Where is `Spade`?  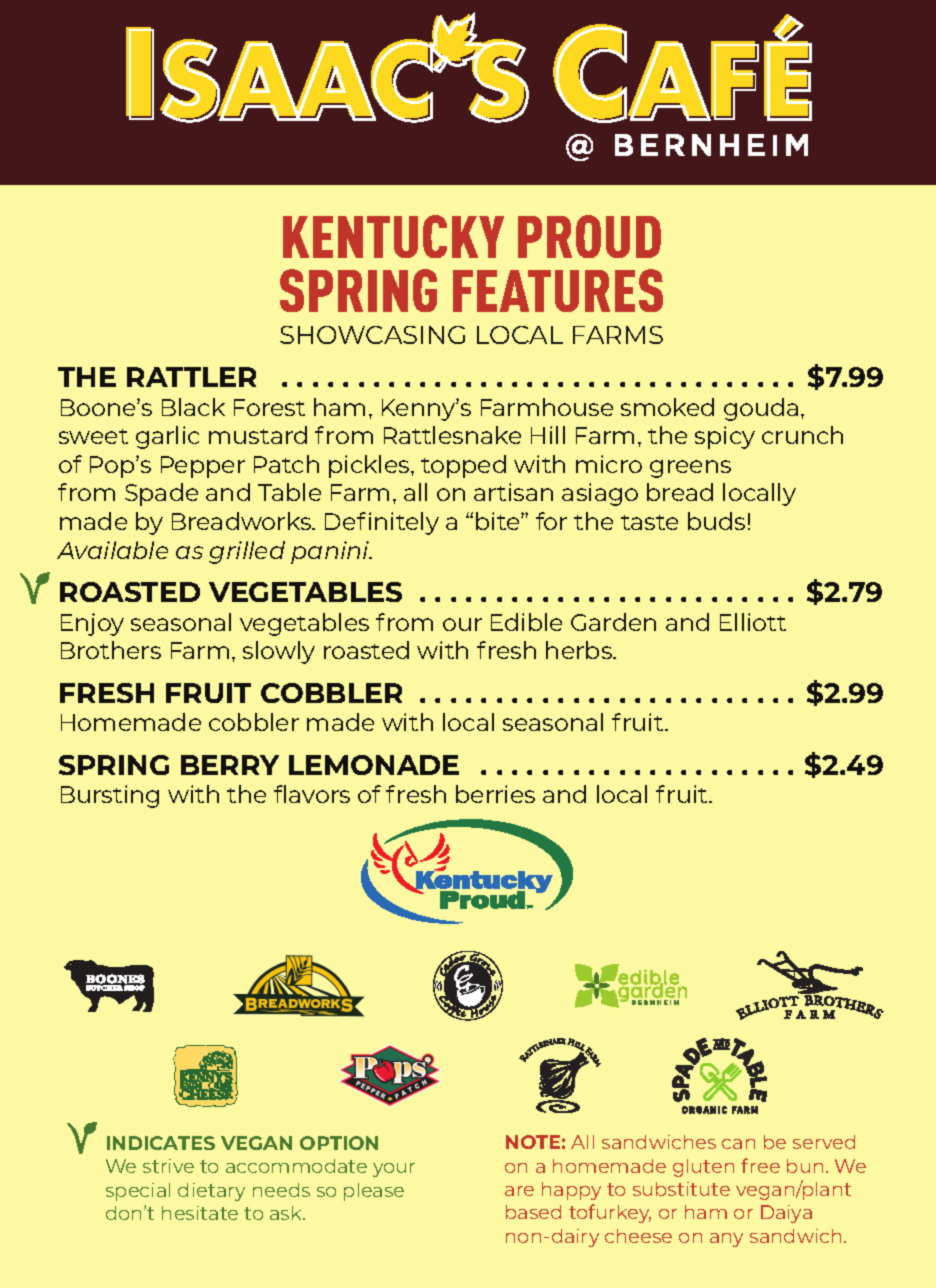 Spade is located at coordinates (161, 494).
